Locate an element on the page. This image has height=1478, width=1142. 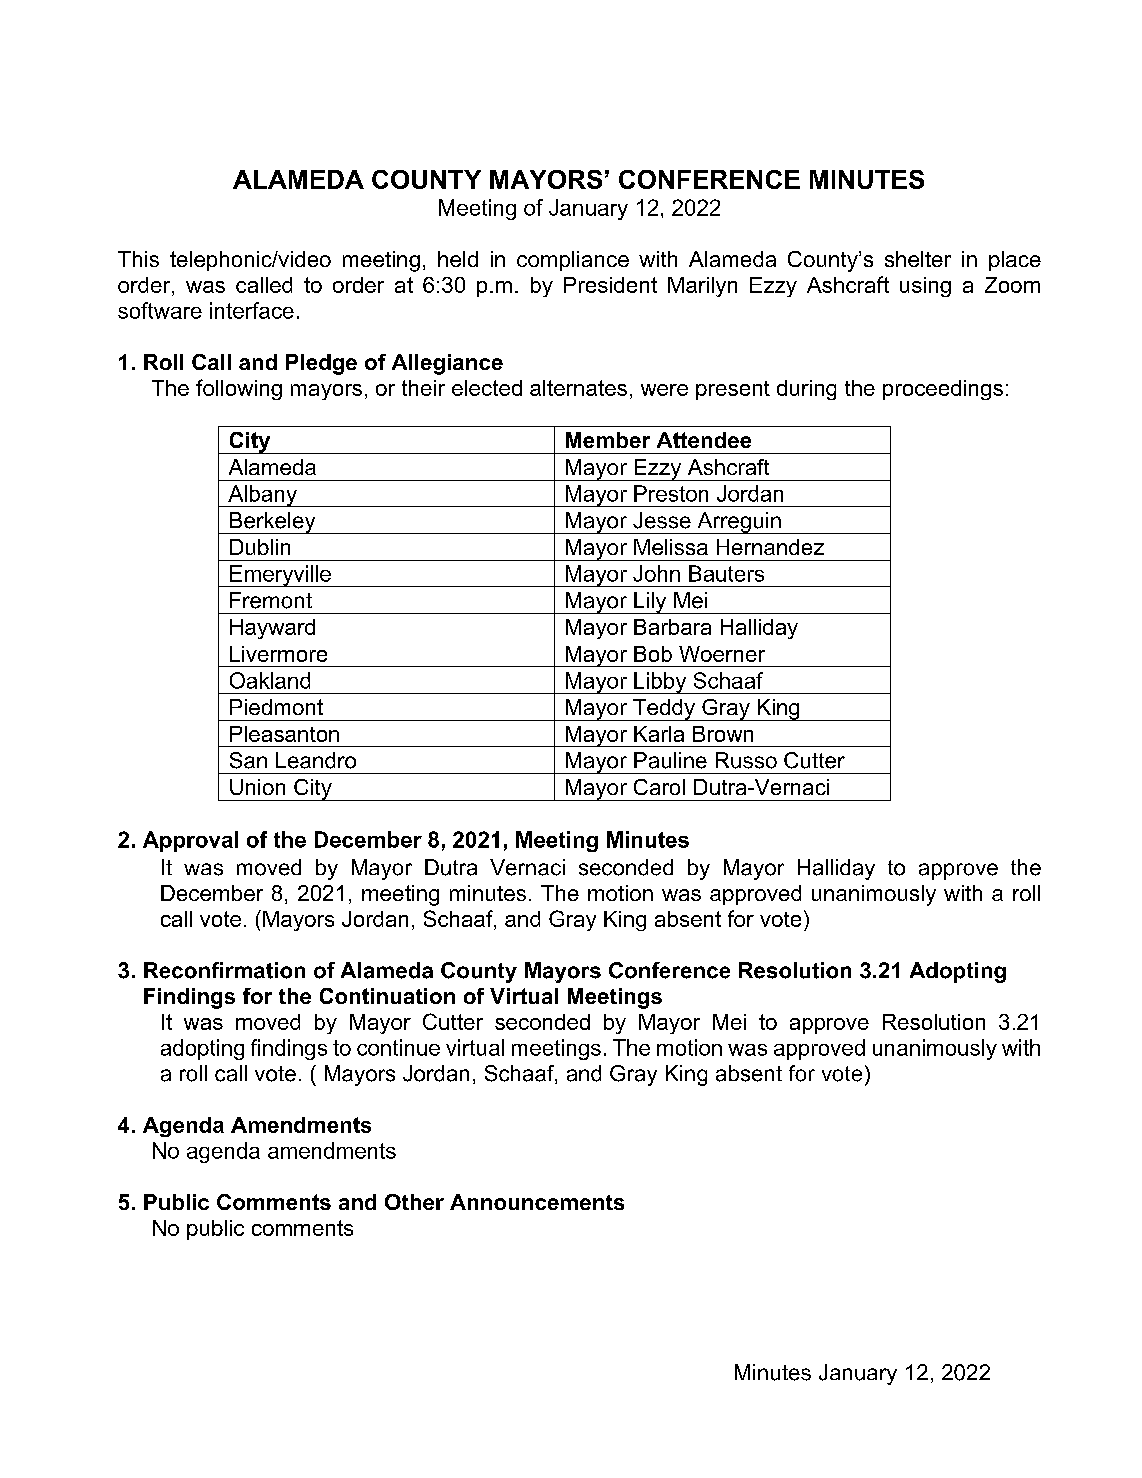
using is located at coordinates (925, 287).
